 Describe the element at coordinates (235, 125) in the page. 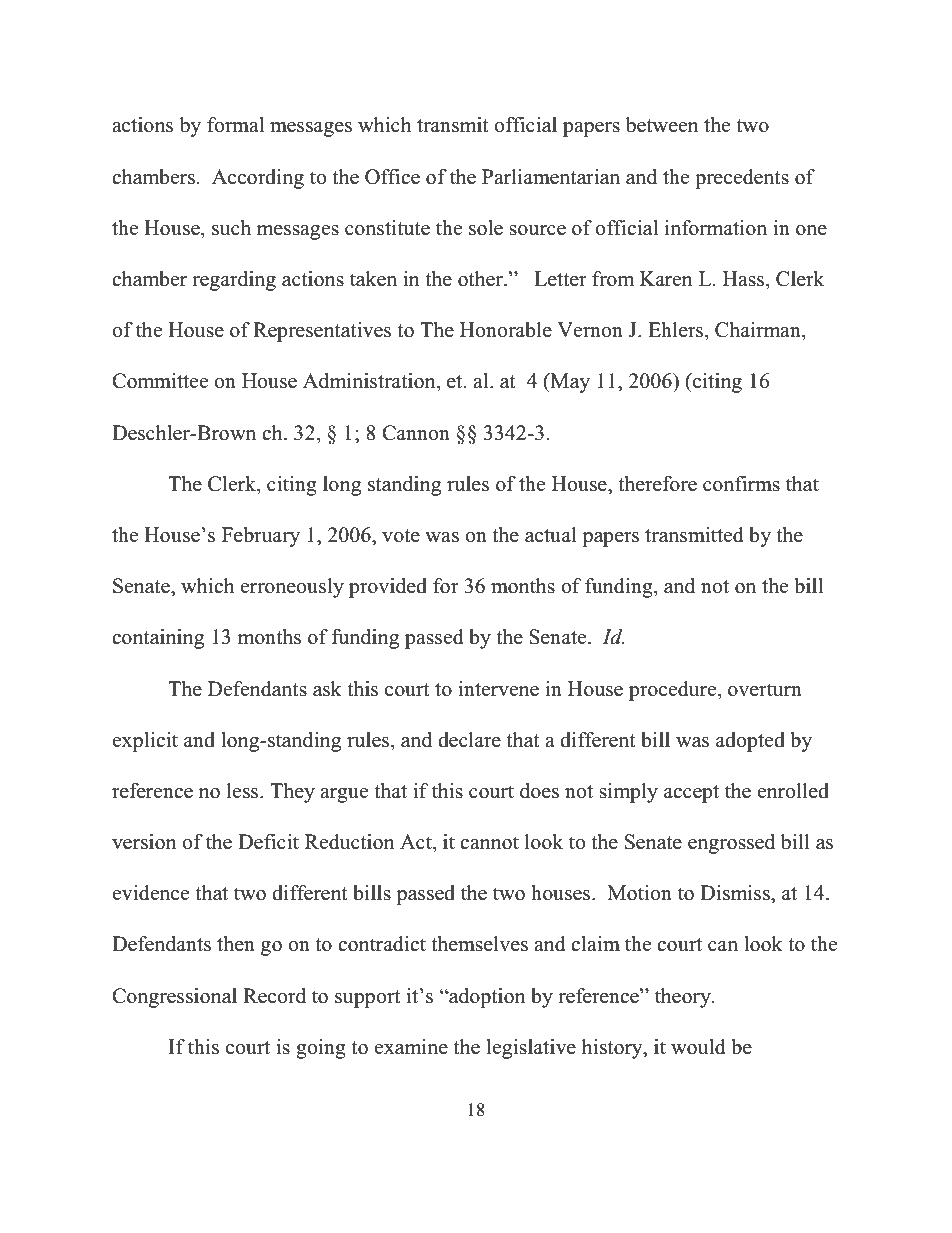

I see `formal` at that location.
